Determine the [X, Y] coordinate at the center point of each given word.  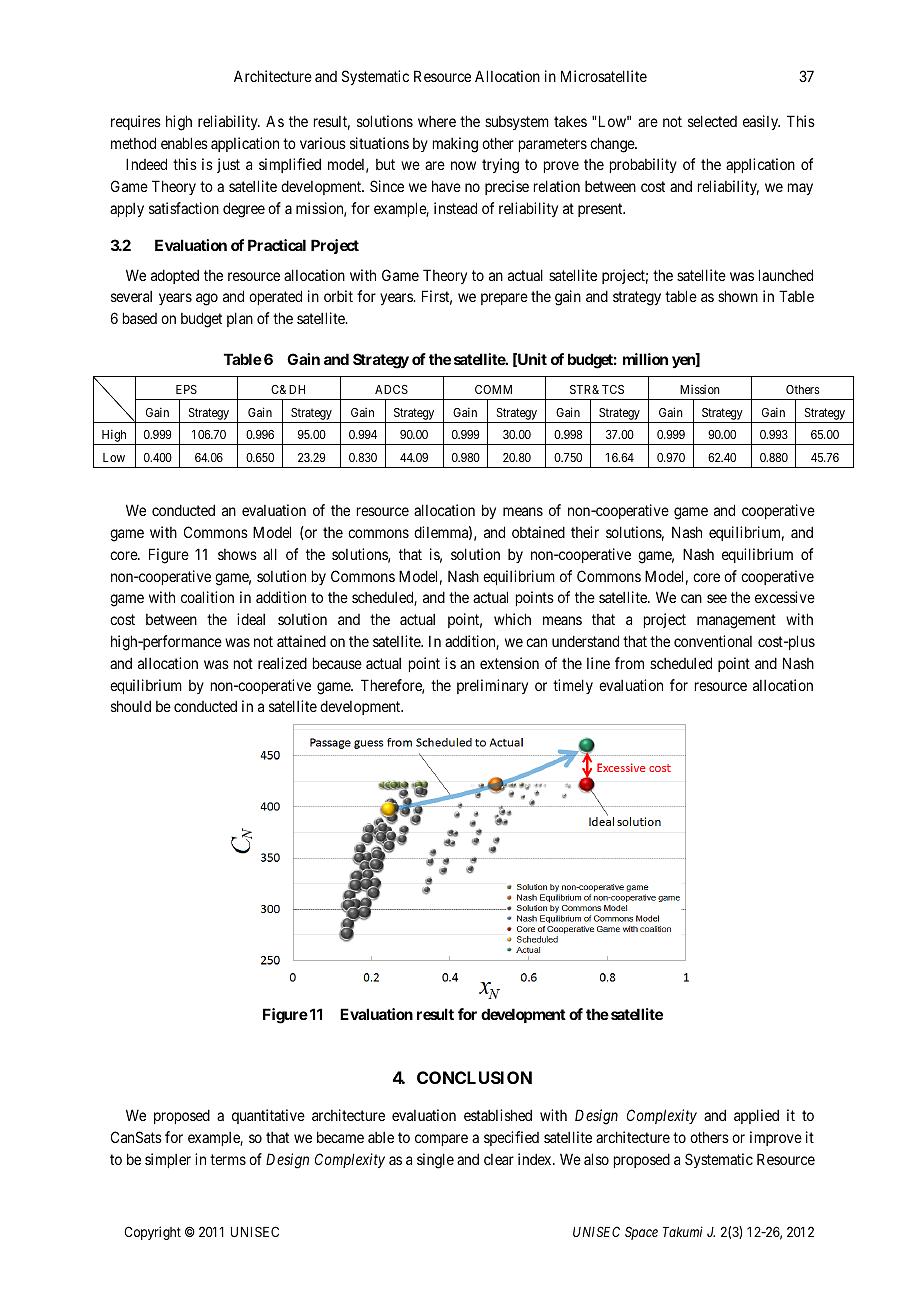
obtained [538, 532]
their [585, 532]
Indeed [146, 164]
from [629, 663]
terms [228, 1159]
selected [712, 121]
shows [237, 554]
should [131, 706]
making [455, 145]
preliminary [492, 686]
